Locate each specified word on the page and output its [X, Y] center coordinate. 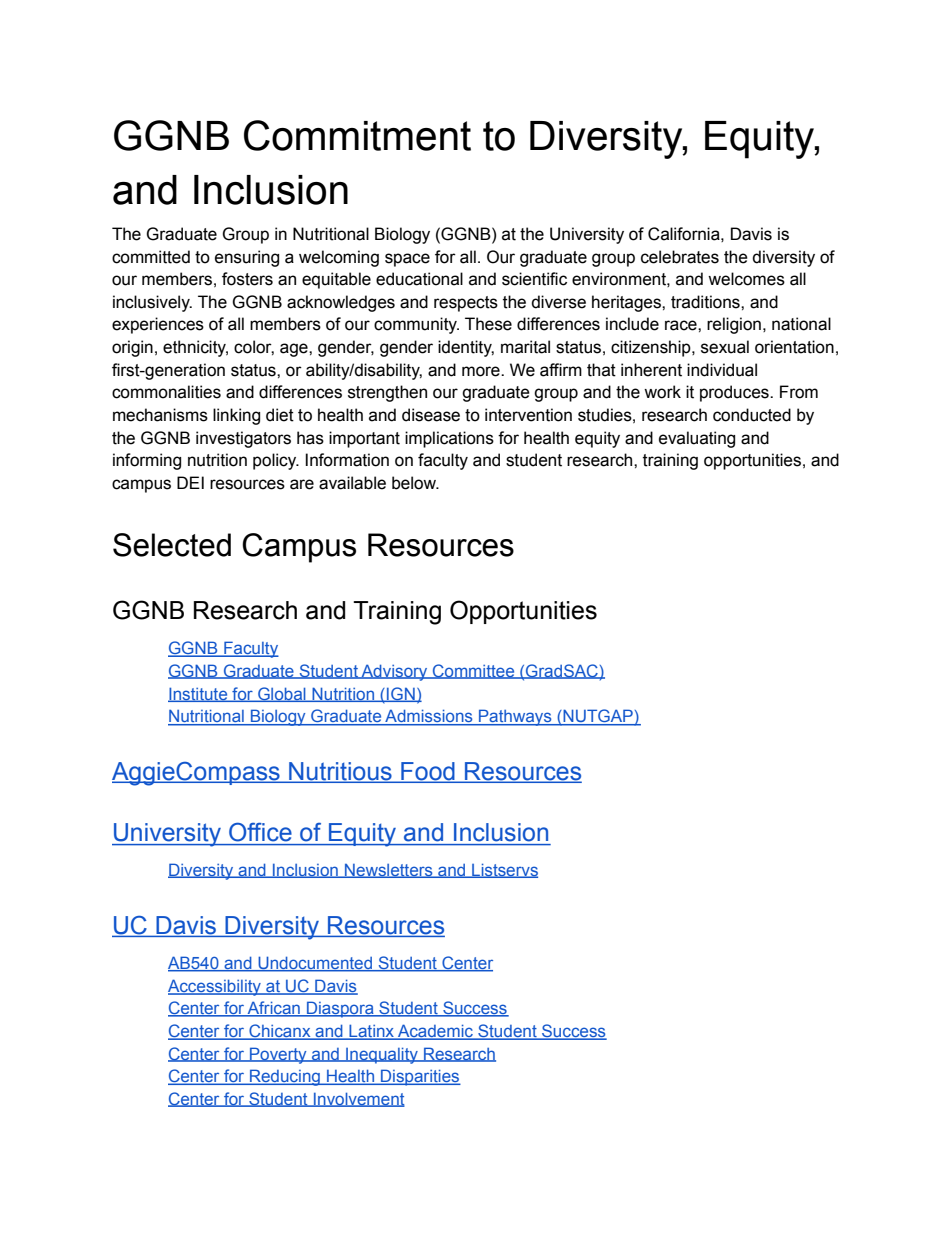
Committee [474, 671]
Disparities [420, 1077]
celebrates [680, 257]
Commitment [357, 135]
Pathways [515, 717]
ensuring [247, 258]
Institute [199, 694]
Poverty [278, 1055]
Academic [435, 1032]
